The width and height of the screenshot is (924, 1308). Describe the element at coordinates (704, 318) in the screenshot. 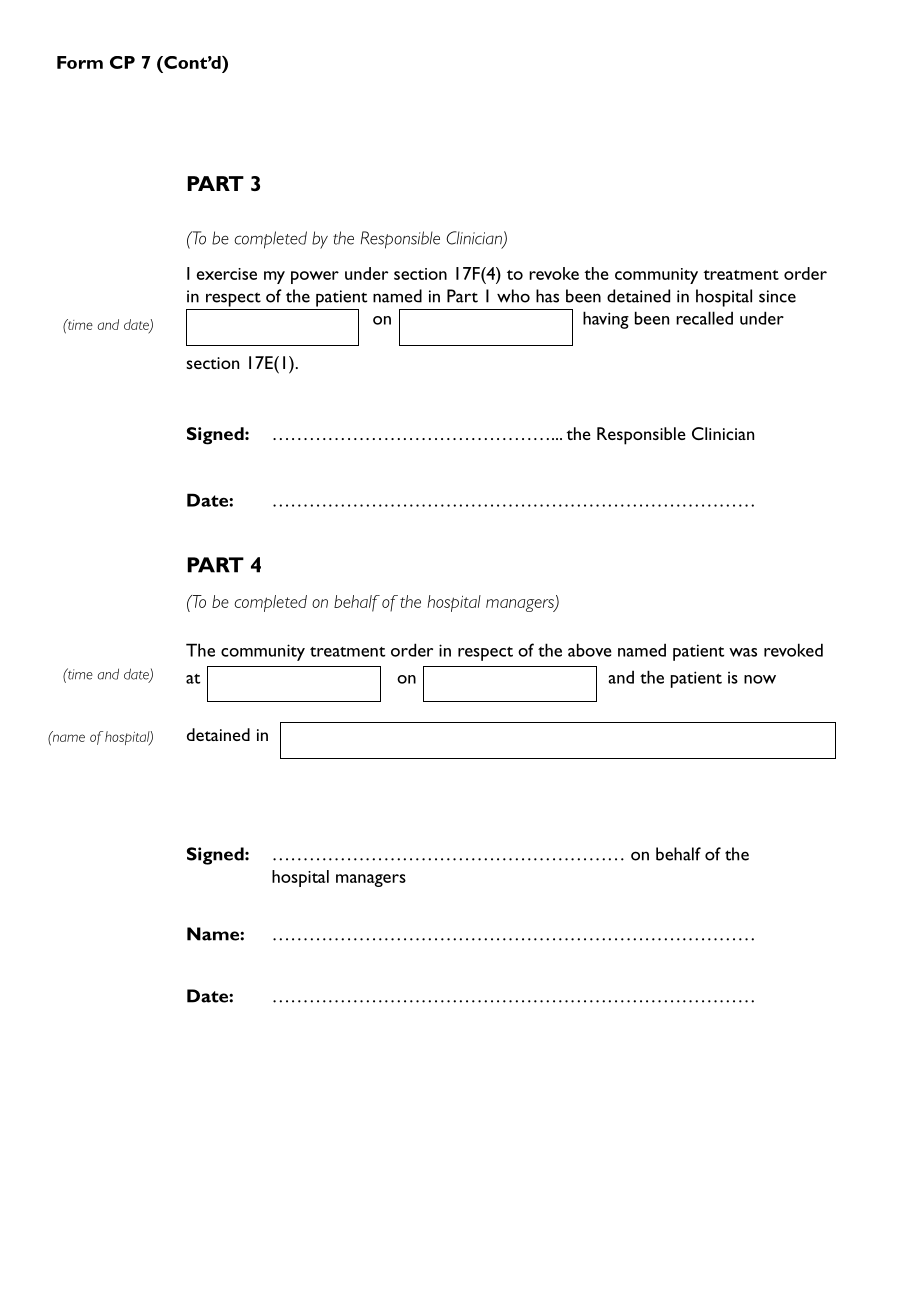

I see `recalled` at that location.
